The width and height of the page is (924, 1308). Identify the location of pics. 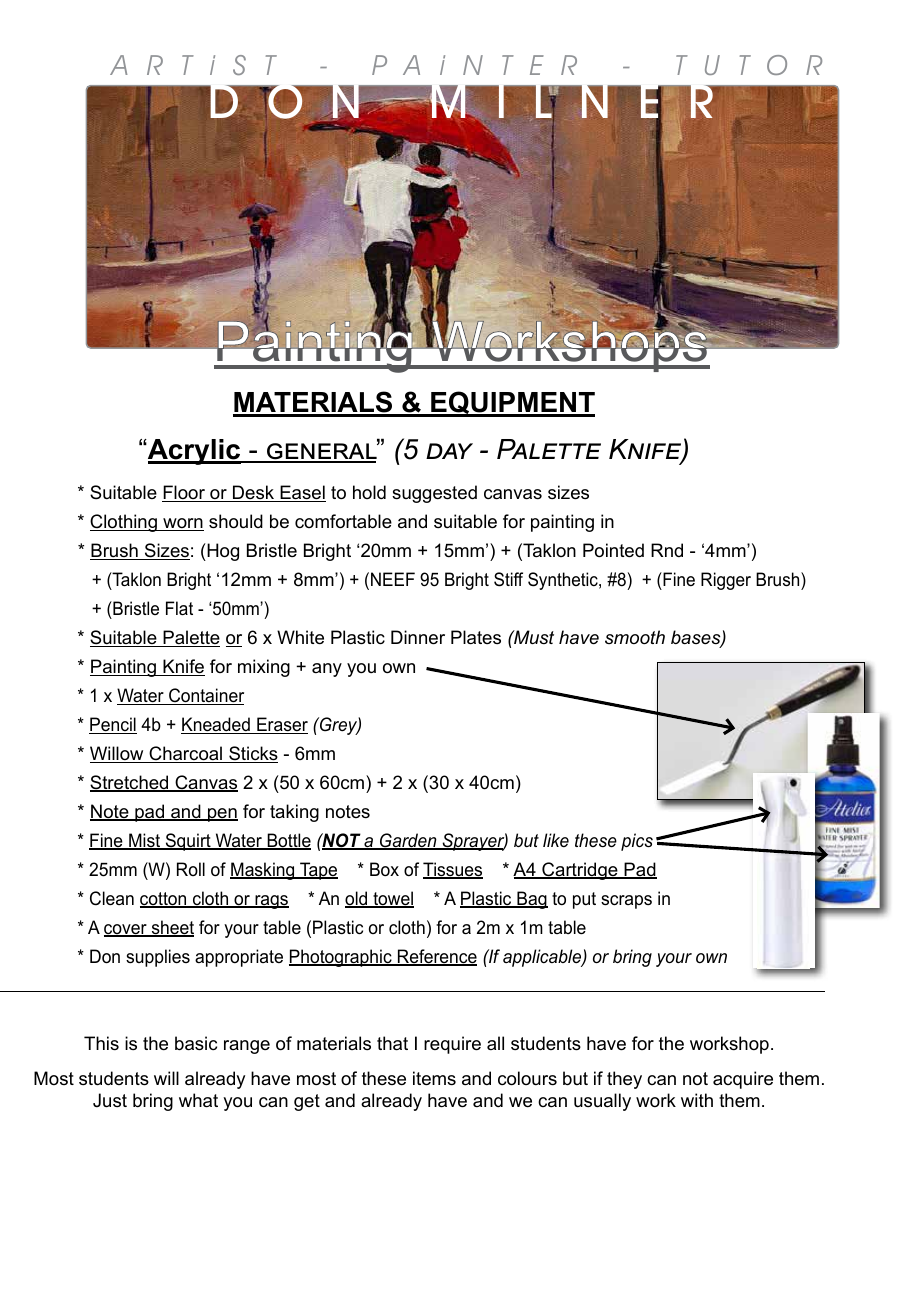
(637, 842).
